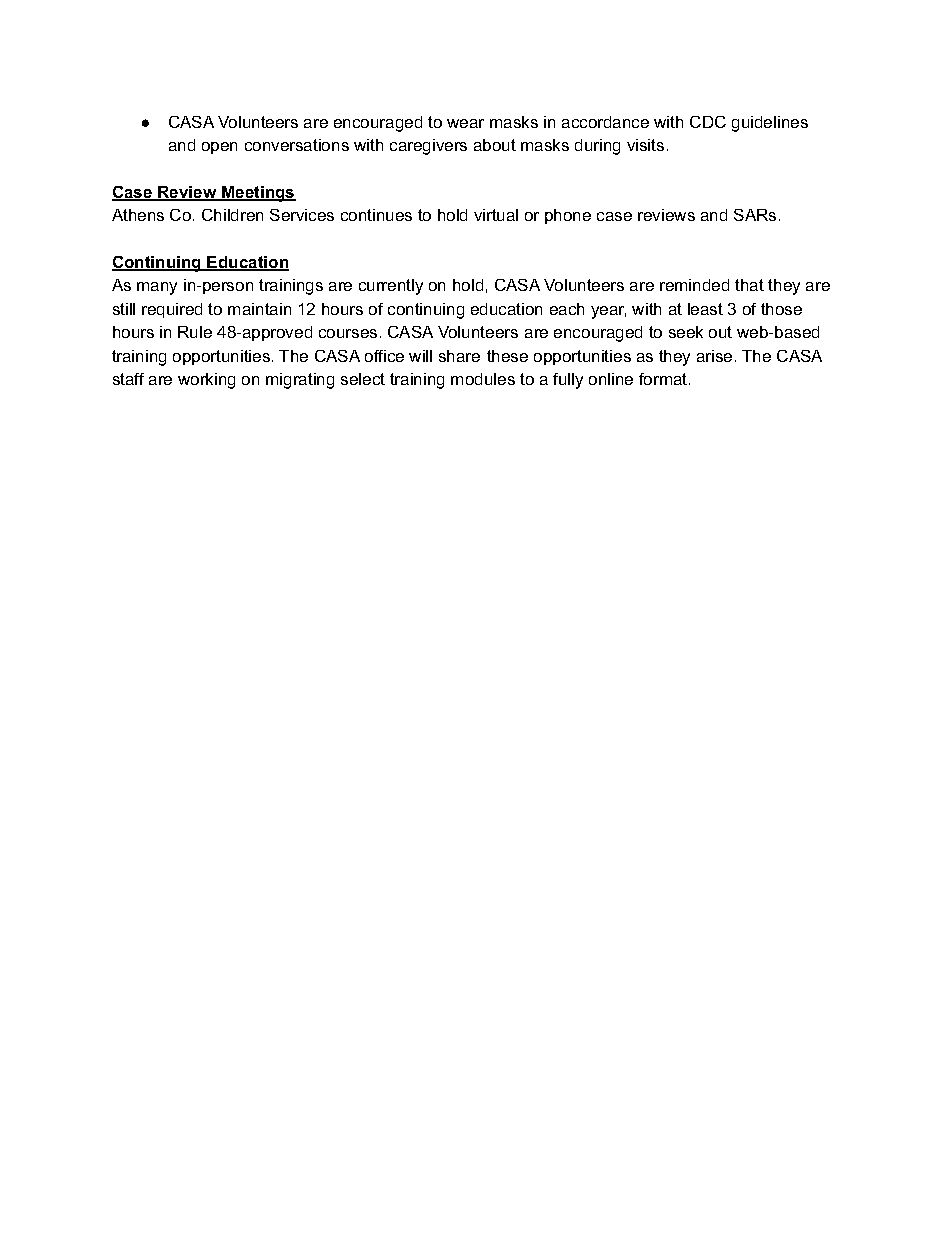 The width and height of the screenshot is (952, 1233). What do you see at coordinates (483, 379) in the screenshot?
I see `modules` at bounding box center [483, 379].
